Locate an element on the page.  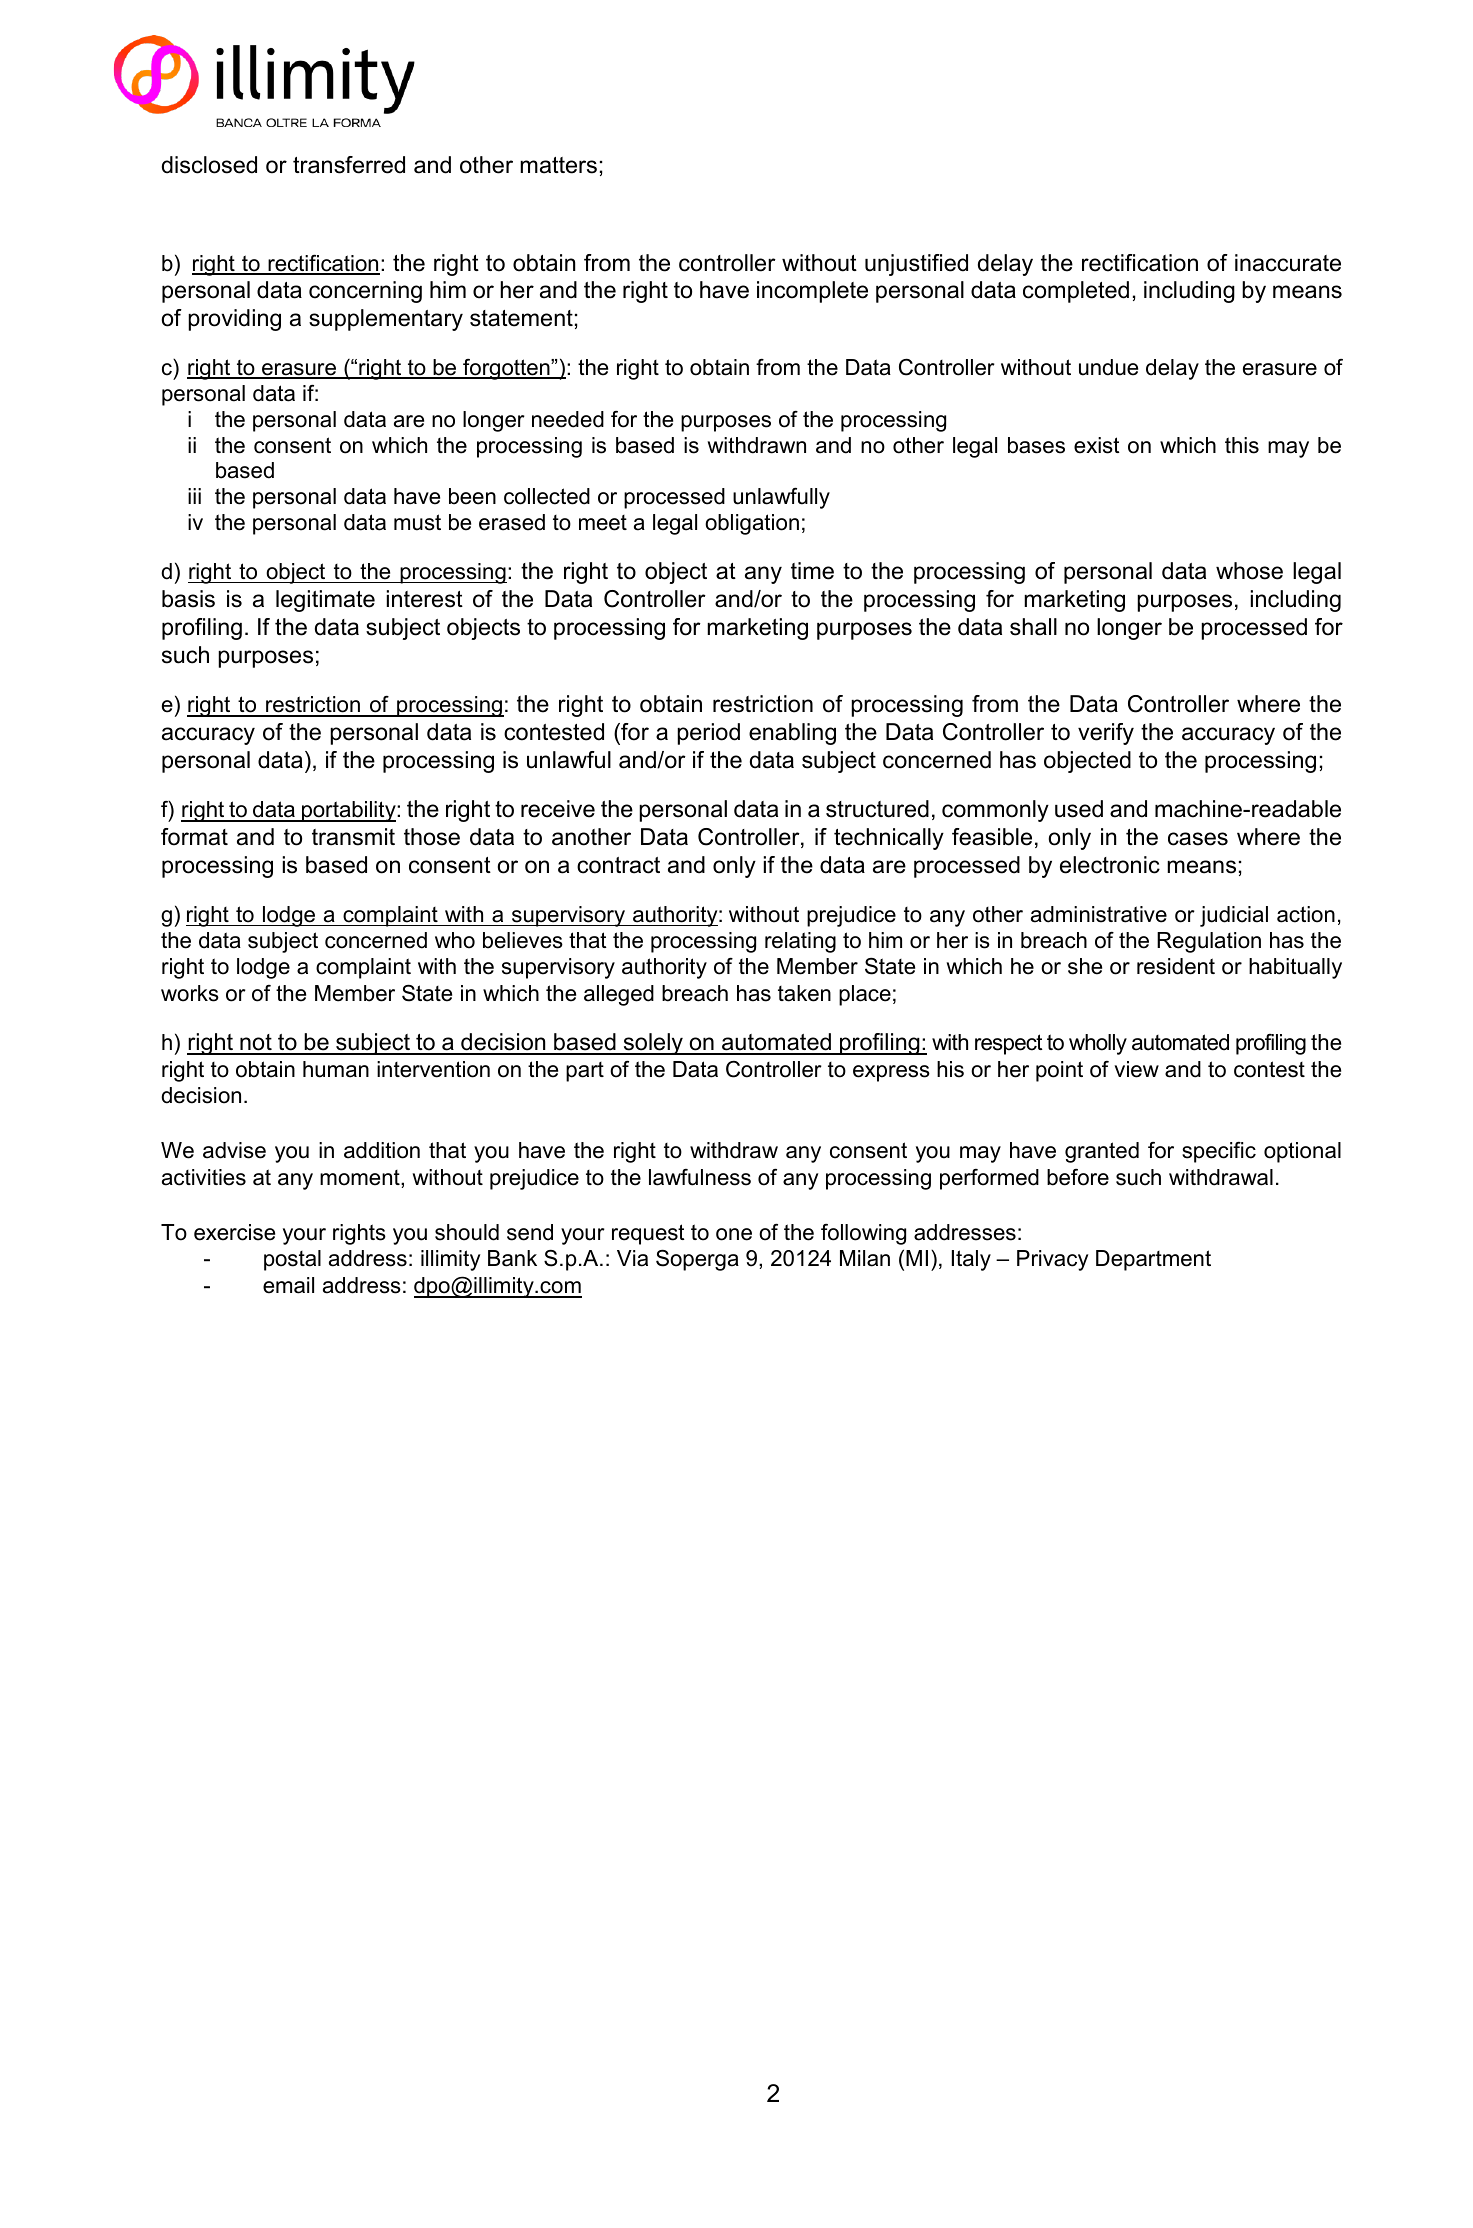
resident is located at coordinates (1176, 966).
